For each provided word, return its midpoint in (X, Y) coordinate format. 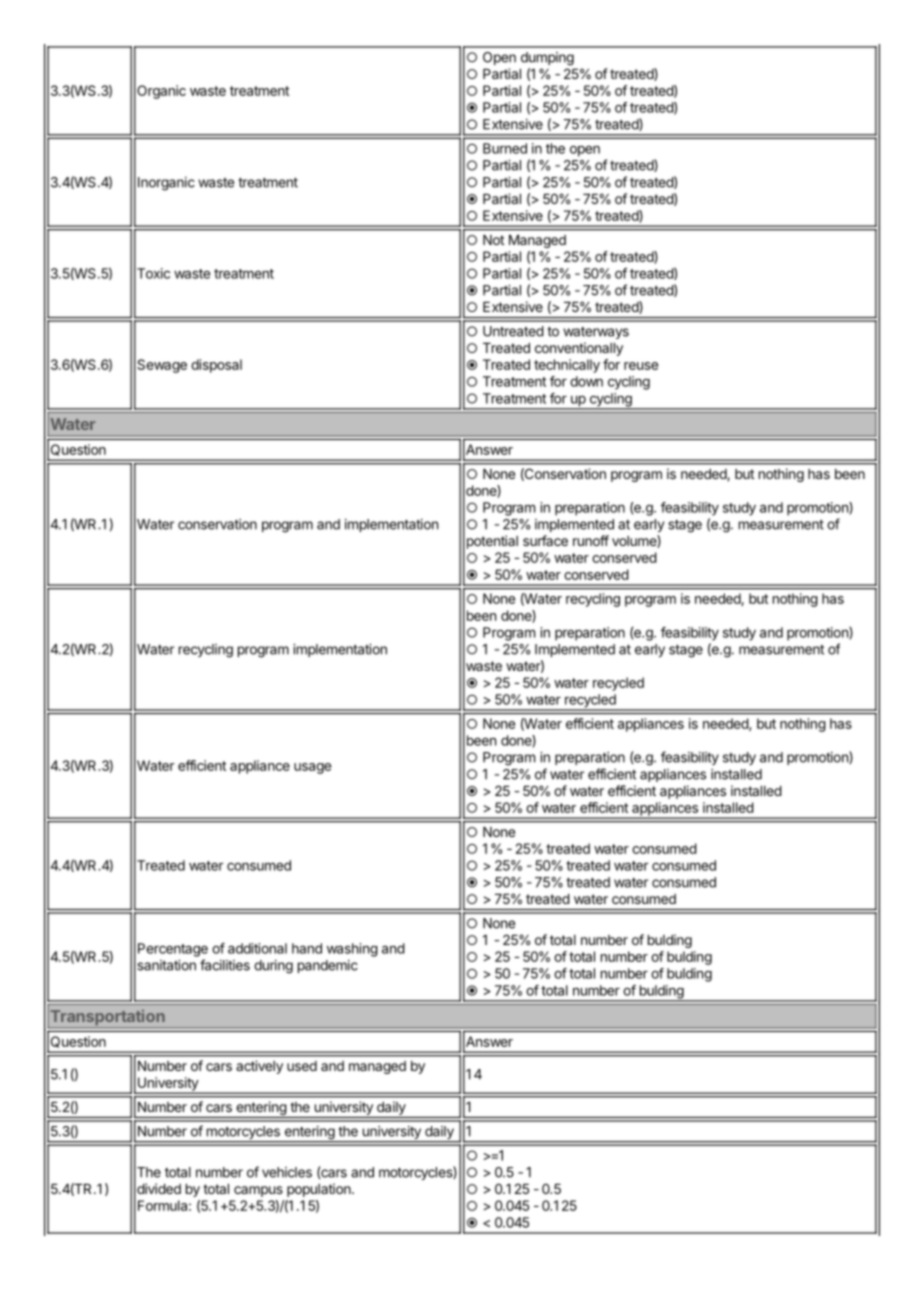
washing (352, 950)
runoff (591, 540)
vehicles (287, 1172)
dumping (547, 59)
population (320, 1190)
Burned (505, 148)
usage (312, 768)
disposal (216, 366)
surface (545, 540)
